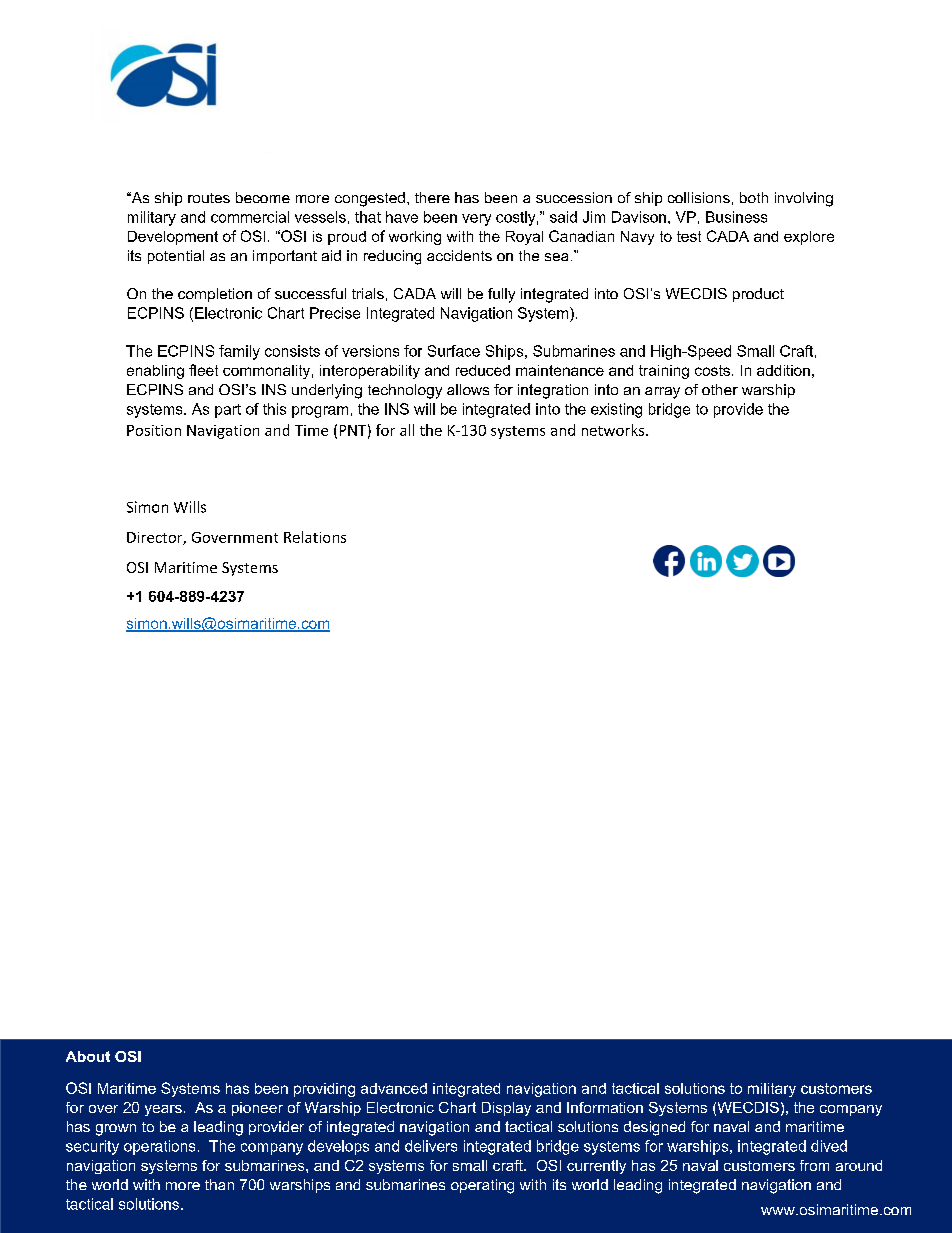  Describe the element at coordinates (654, 1128) in the image. I see `designed` at that location.
